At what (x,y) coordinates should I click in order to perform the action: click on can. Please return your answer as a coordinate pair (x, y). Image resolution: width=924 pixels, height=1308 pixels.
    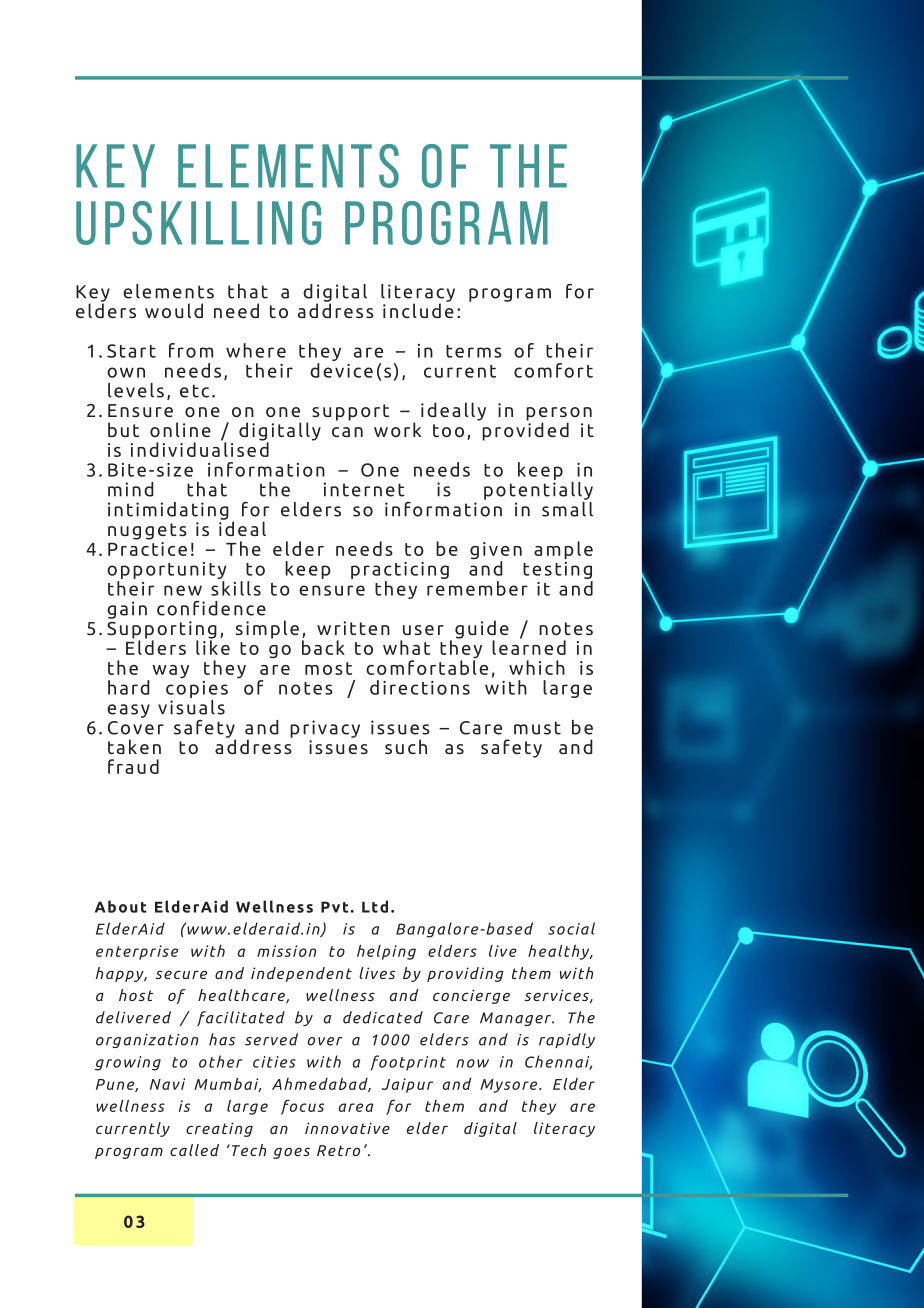
    Looking at the image, I should click on (347, 432).
